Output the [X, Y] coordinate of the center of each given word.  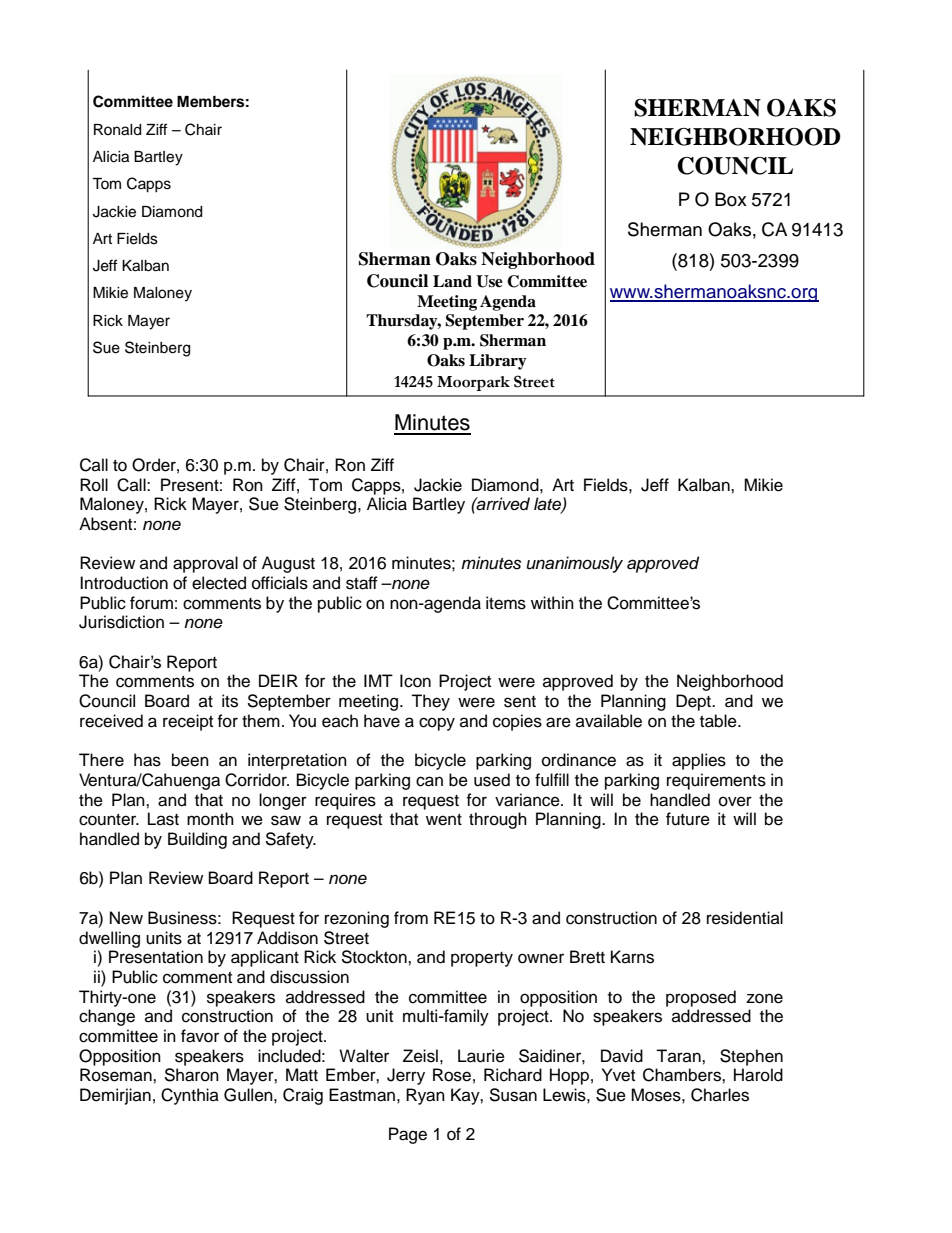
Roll [94, 485]
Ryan [425, 1096]
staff [362, 583]
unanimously [575, 564]
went [444, 820]
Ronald [117, 130]
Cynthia [190, 1096]
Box [731, 199]
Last [163, 819]
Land [452, 281]
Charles [720, 1095]
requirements [716, 781]
